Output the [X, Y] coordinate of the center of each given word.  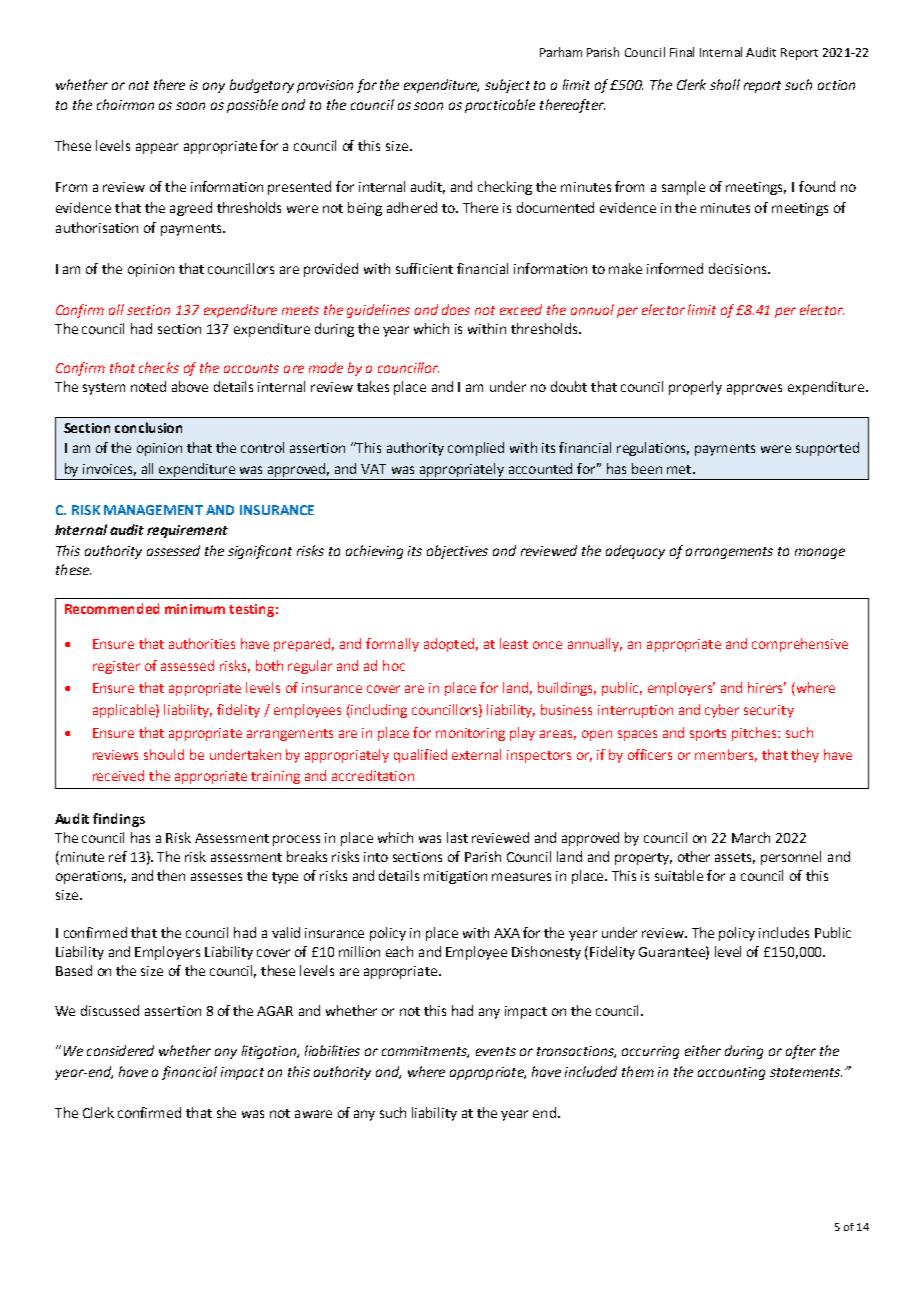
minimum [195, 609]
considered [120, 1050]
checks [159, 367]
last [457, 837]
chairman [125, 104]
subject [507, 86]
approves [754, 389]
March [751, 837]
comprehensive [800, 645]
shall [725, 84]
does [456, 309]
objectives [457, 552]
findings [119, 820]
